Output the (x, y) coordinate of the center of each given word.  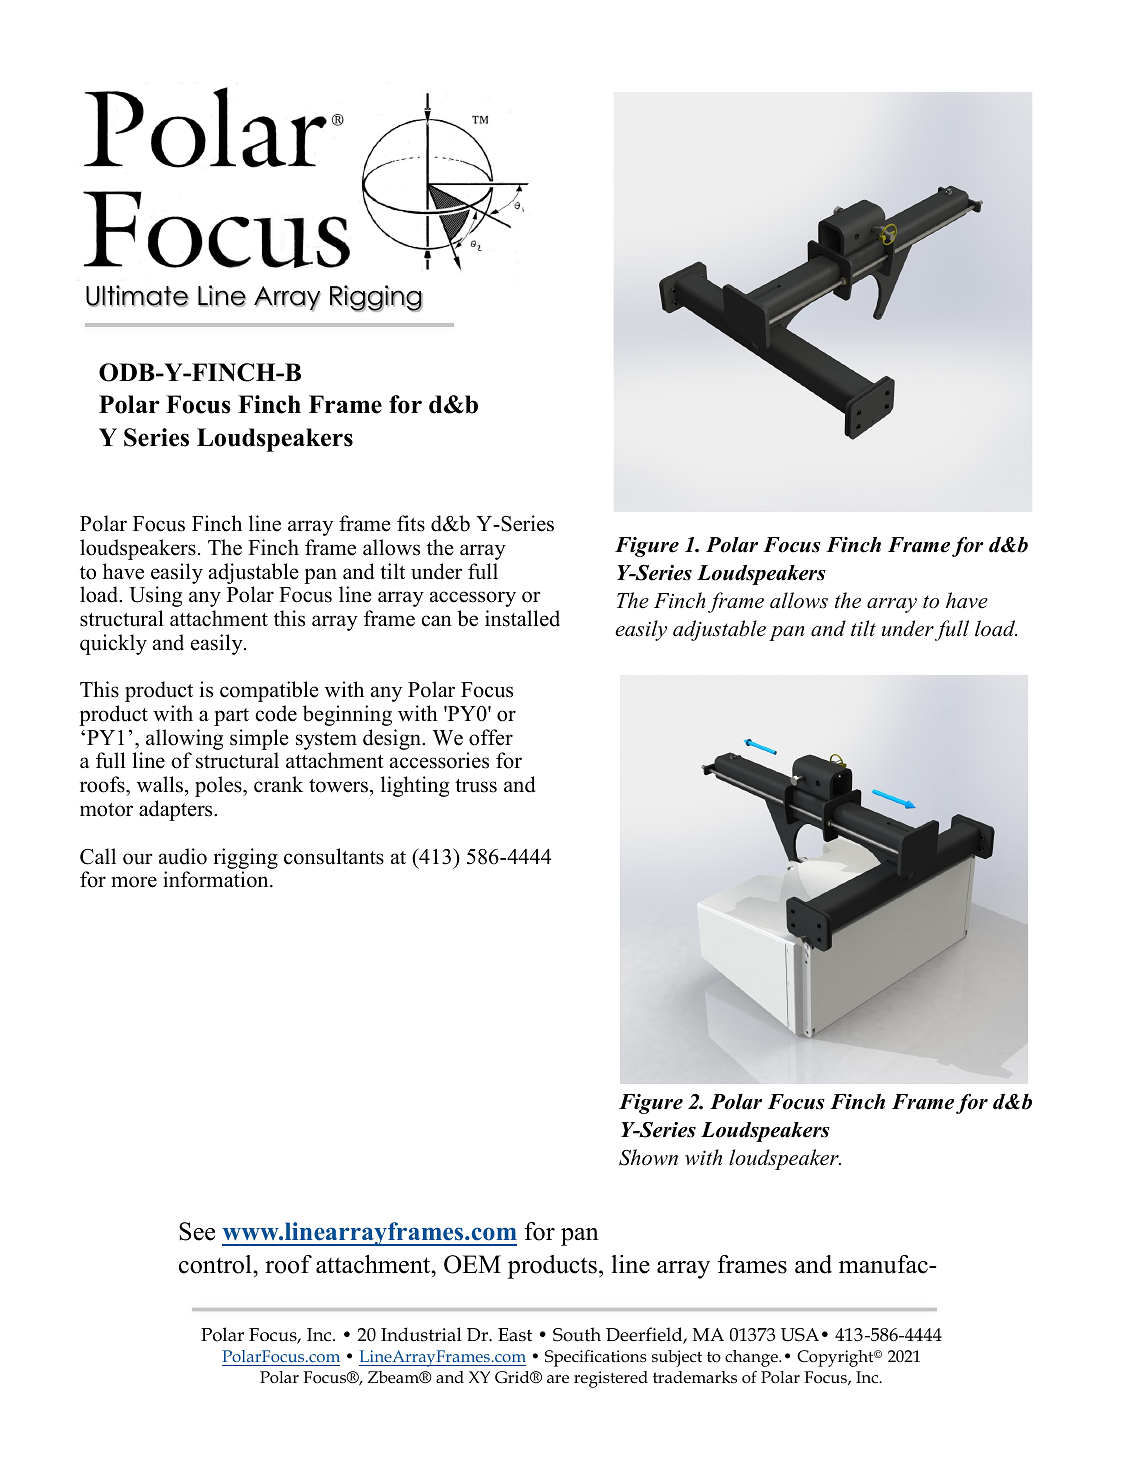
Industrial (421, 1334)
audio (183, 856)
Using (155, 596)
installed (522, 618)
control (216, 1264)
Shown (648, 1157)
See (197, 1231)
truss (476, 786)
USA (800, 1335)
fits (411, 523)
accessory (473, 599)
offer (491, 737)
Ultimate (137, 296)
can (436, 621)
